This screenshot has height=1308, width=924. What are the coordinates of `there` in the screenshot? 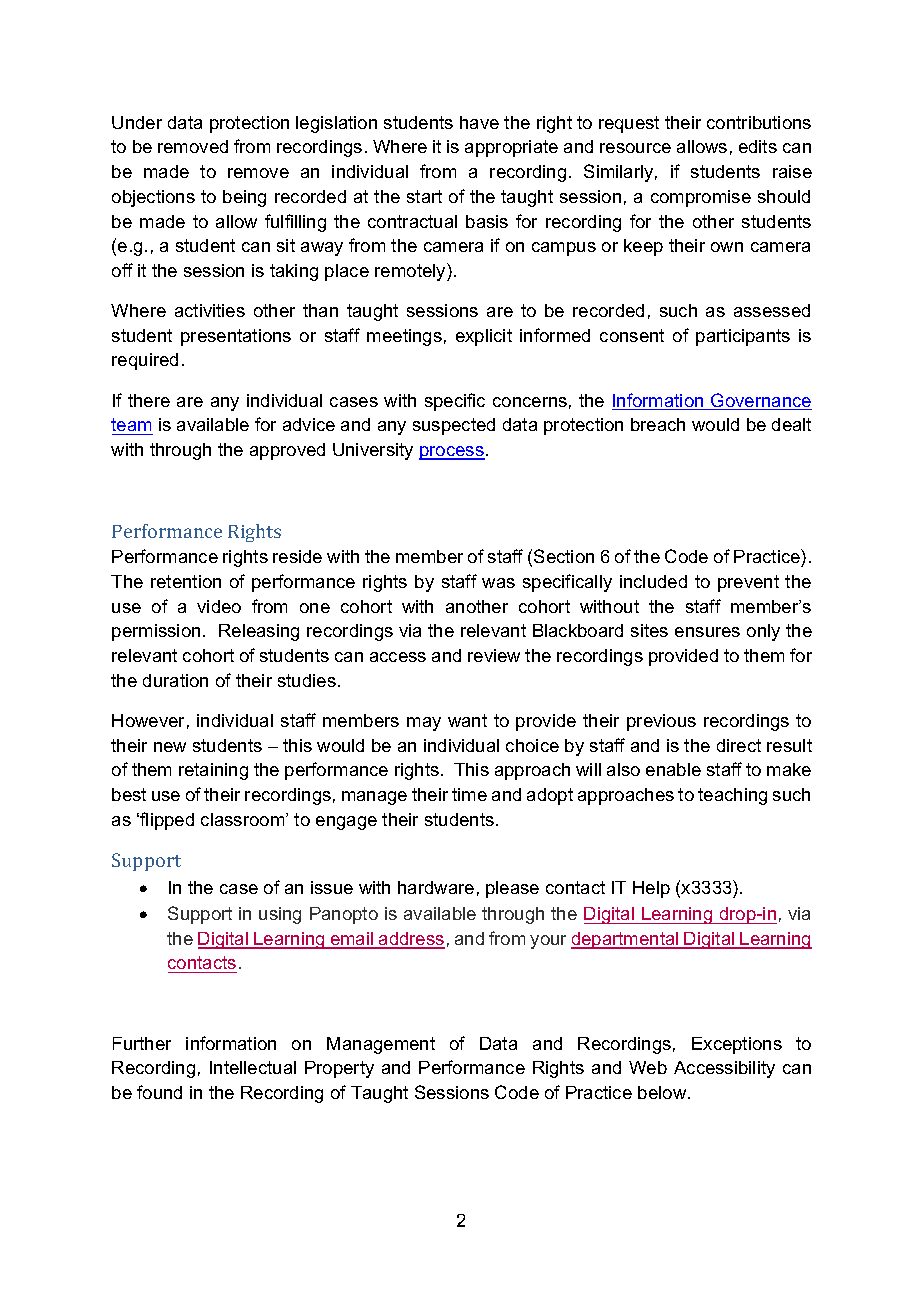 It's located at (149, 400).
